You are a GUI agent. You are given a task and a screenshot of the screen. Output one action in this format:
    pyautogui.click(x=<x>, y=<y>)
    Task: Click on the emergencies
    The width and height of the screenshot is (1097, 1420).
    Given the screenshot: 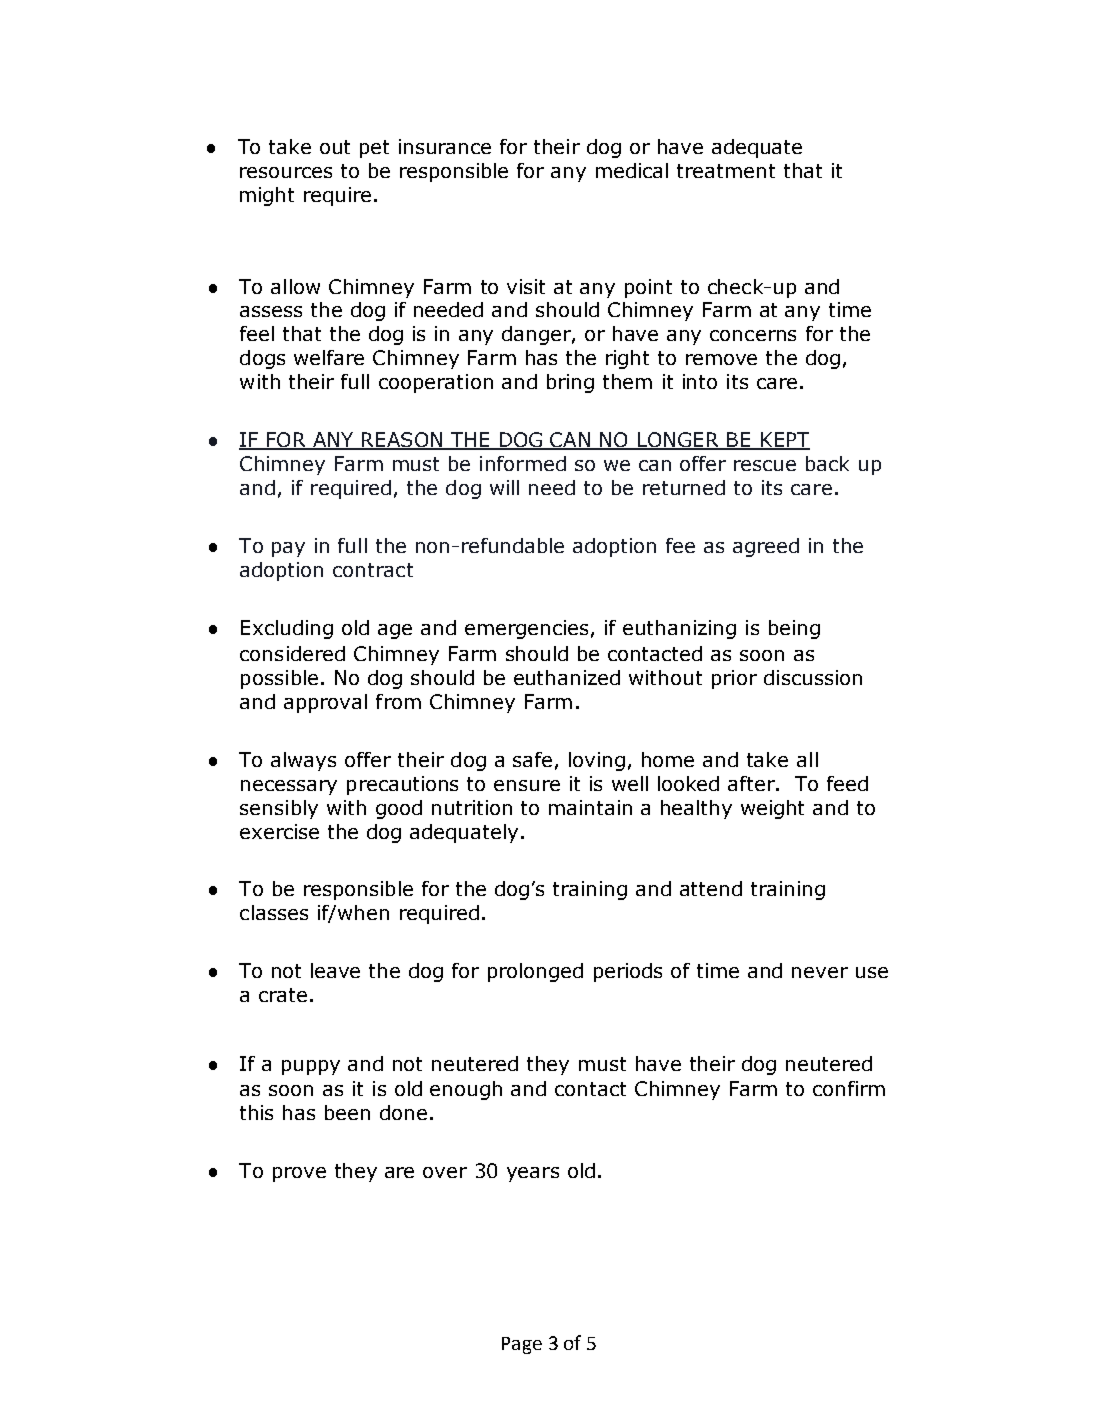 What is the action you would take?
    pyautogui.click(x=526, y=629)
